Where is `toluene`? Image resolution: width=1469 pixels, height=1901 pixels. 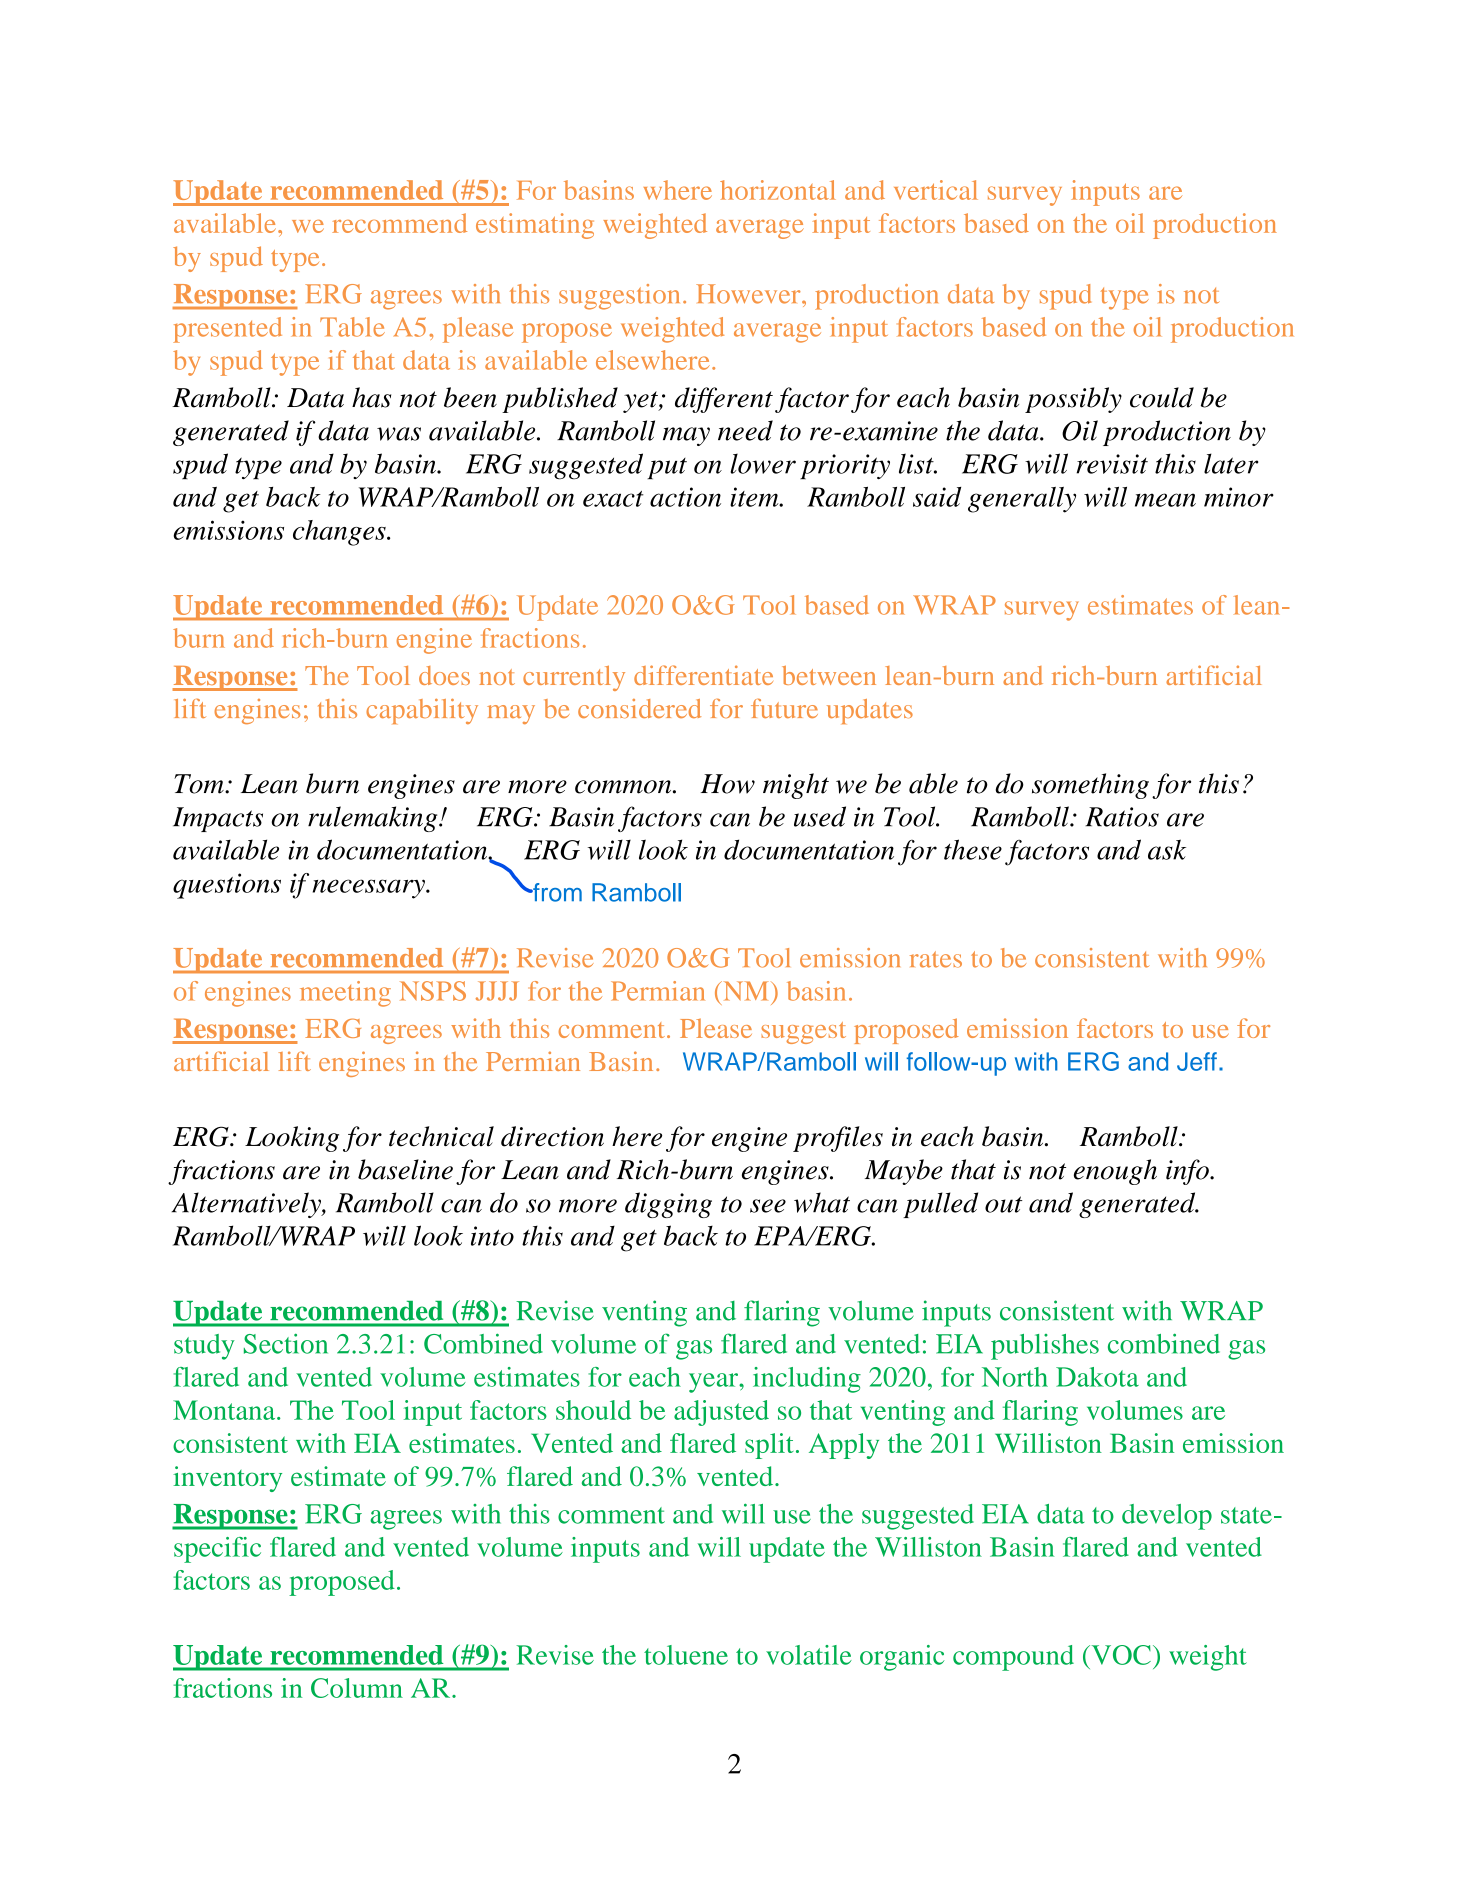 toluene is located at coordinates (686, 1655).
